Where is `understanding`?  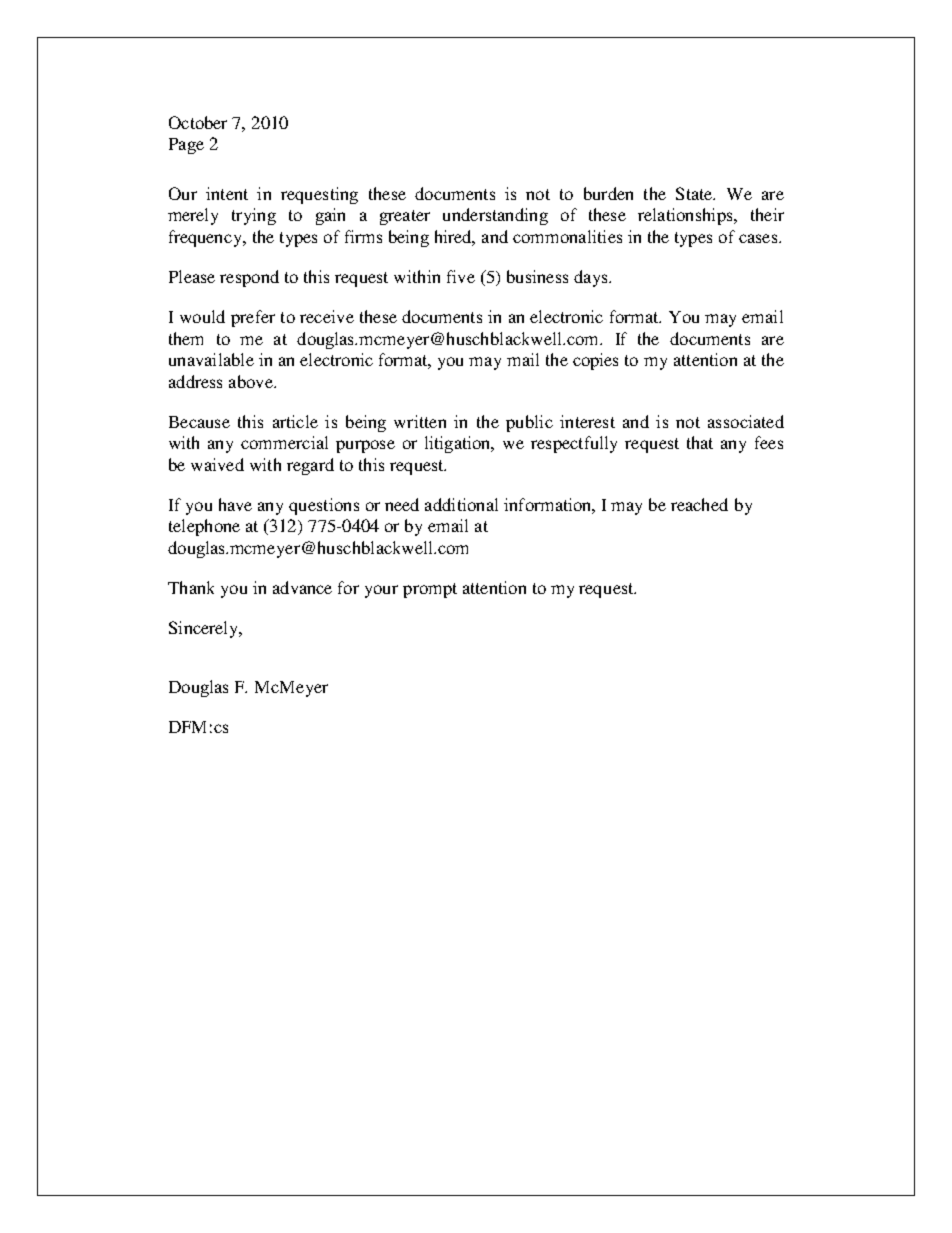
understanding is located at coordinates (495, 216).
